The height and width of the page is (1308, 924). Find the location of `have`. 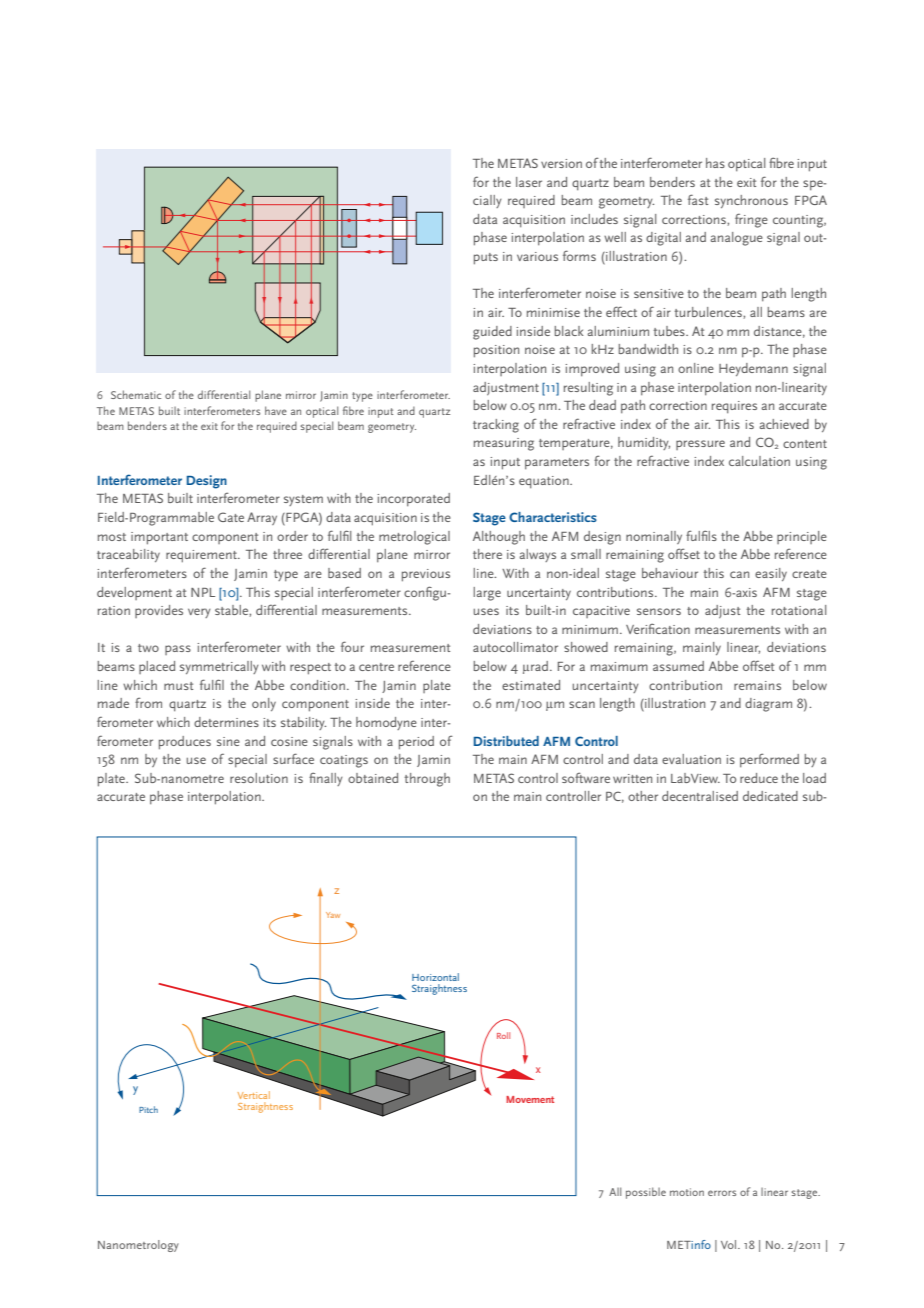

have is located at coordinates (276, 410).
